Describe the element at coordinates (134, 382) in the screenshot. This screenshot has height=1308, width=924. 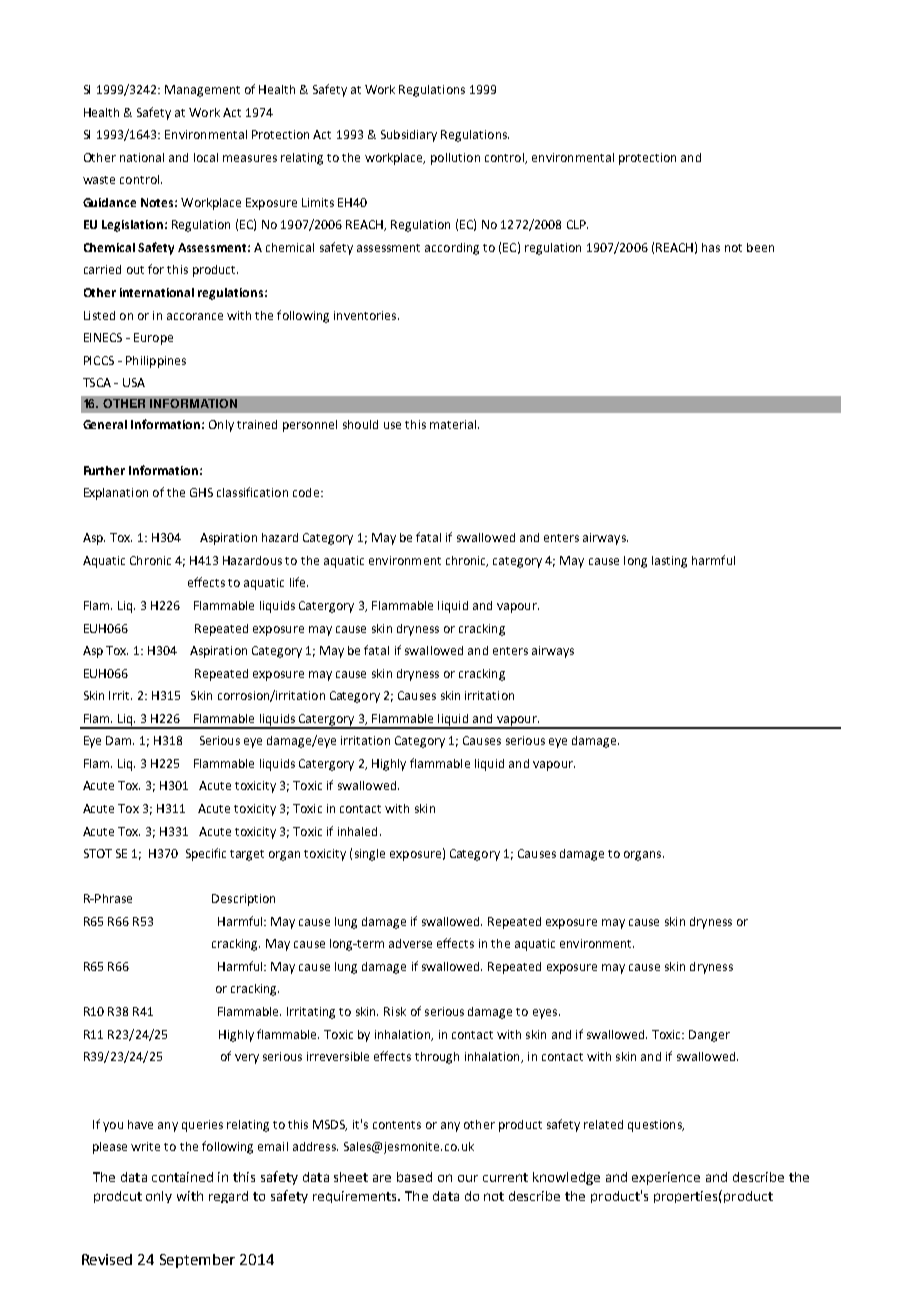
I see `USA` at that location.
